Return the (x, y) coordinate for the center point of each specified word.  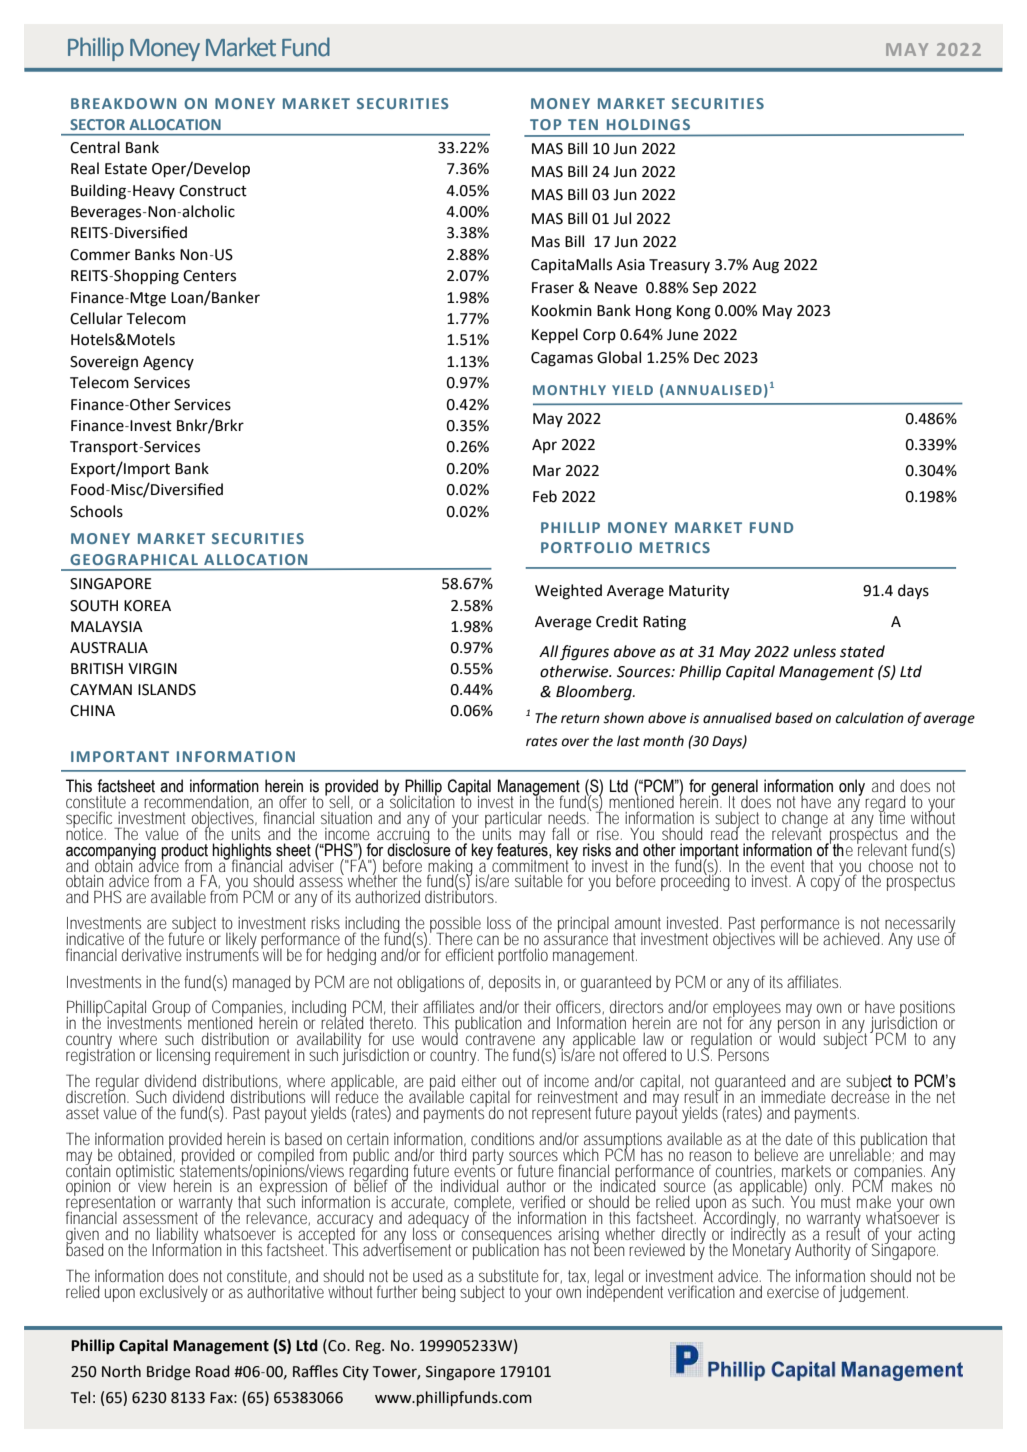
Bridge (168, 1373)
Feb (545, 496)
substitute (509, 1275)
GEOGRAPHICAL (134, 559)
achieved (851, 938)
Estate (126, 169)
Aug (765, 266)
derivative (152, 954)
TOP (546, 124)
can (488, 940)
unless (815, 651)
